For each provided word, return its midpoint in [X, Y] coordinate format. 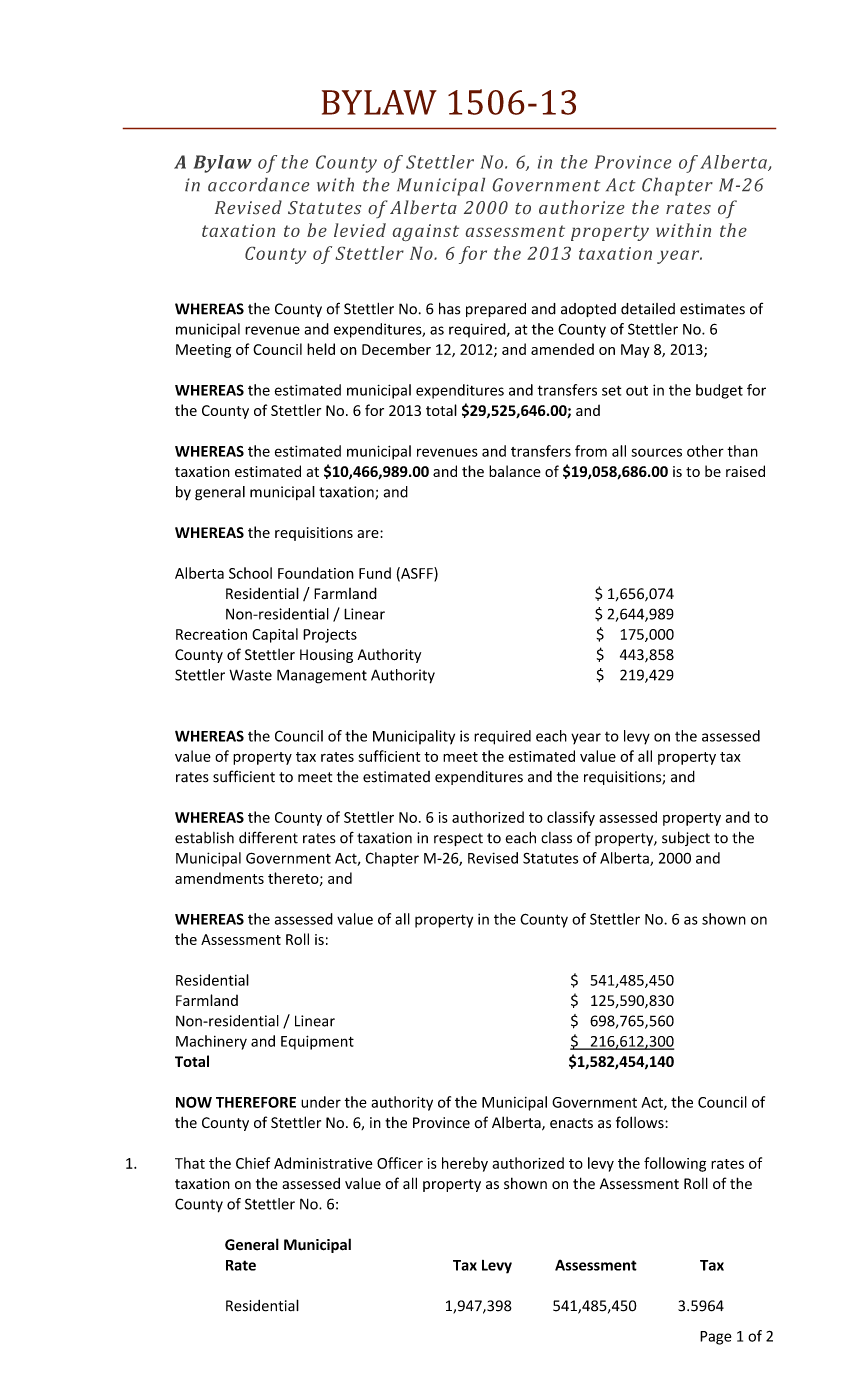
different [268, 837]
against [426, 232]
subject [686, 838]
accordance [258, 185]
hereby [465, 1164]
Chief [253, 1163]
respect [458, 839]
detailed [648, 309]
